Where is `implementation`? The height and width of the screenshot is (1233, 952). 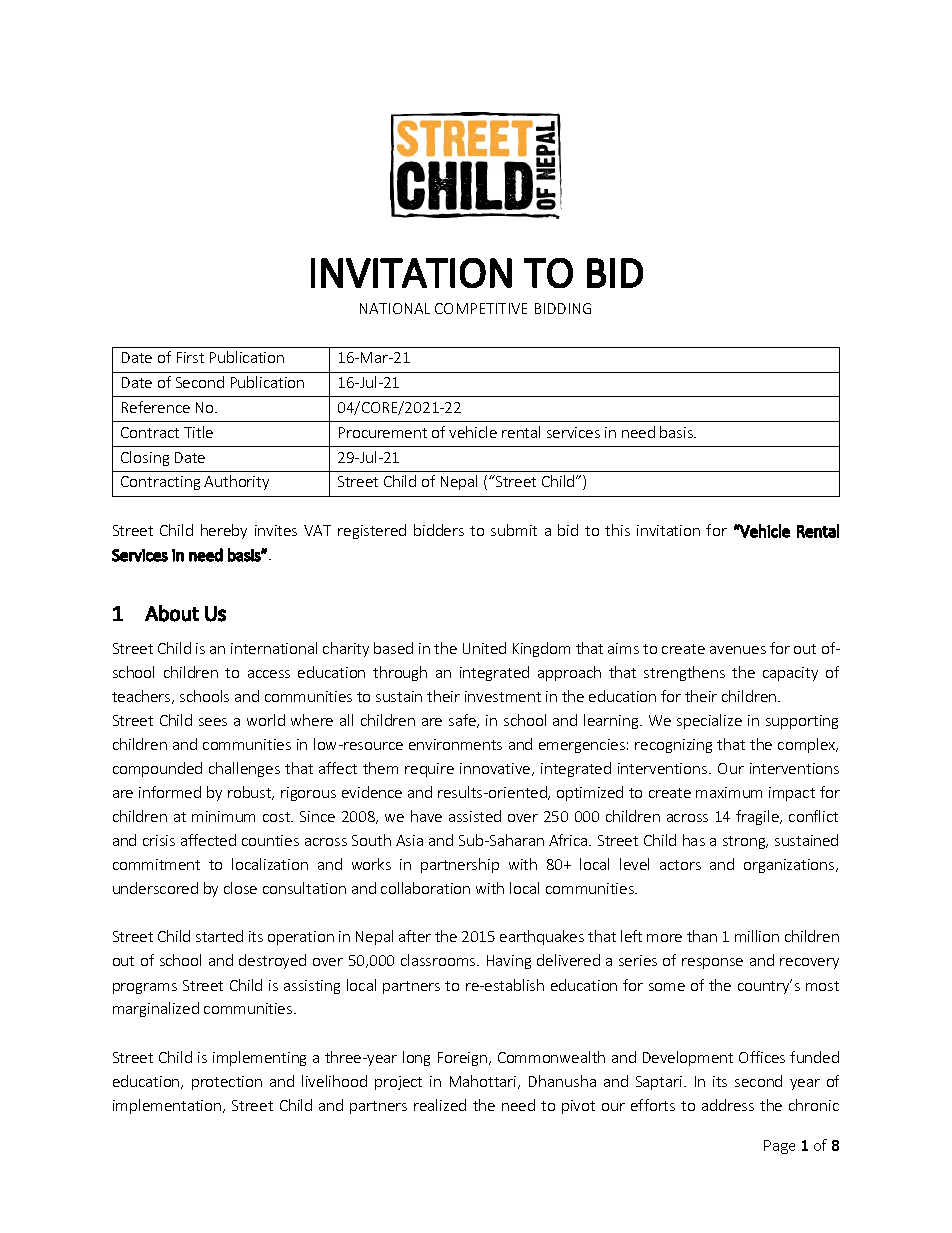 implementation is located at coordinates (167, 1106).
